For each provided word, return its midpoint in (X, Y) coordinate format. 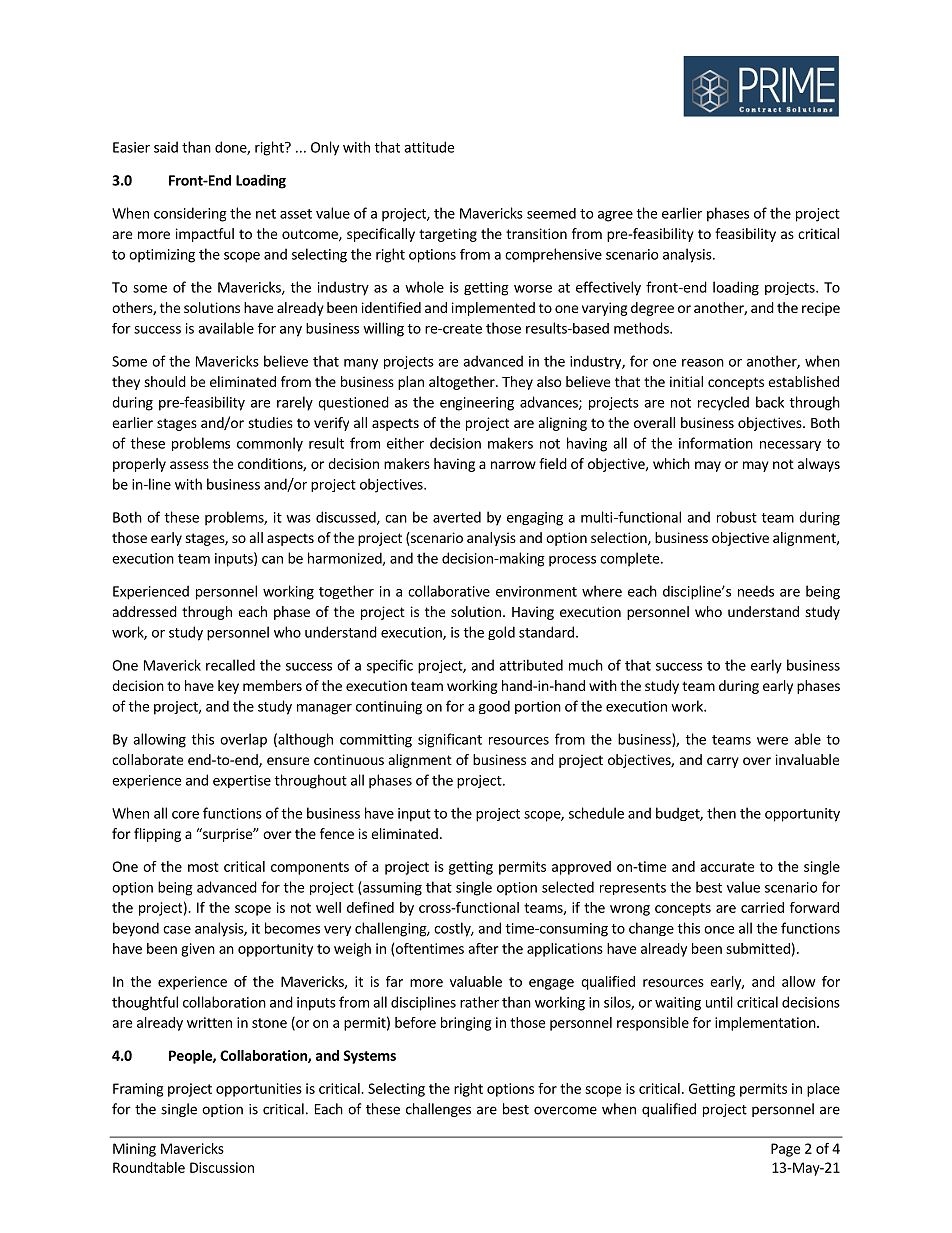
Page (785, 1150)
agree (615, 216)
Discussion (222, 1167)
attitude (429, 147)
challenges (438, 1110)
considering (190, 214)
